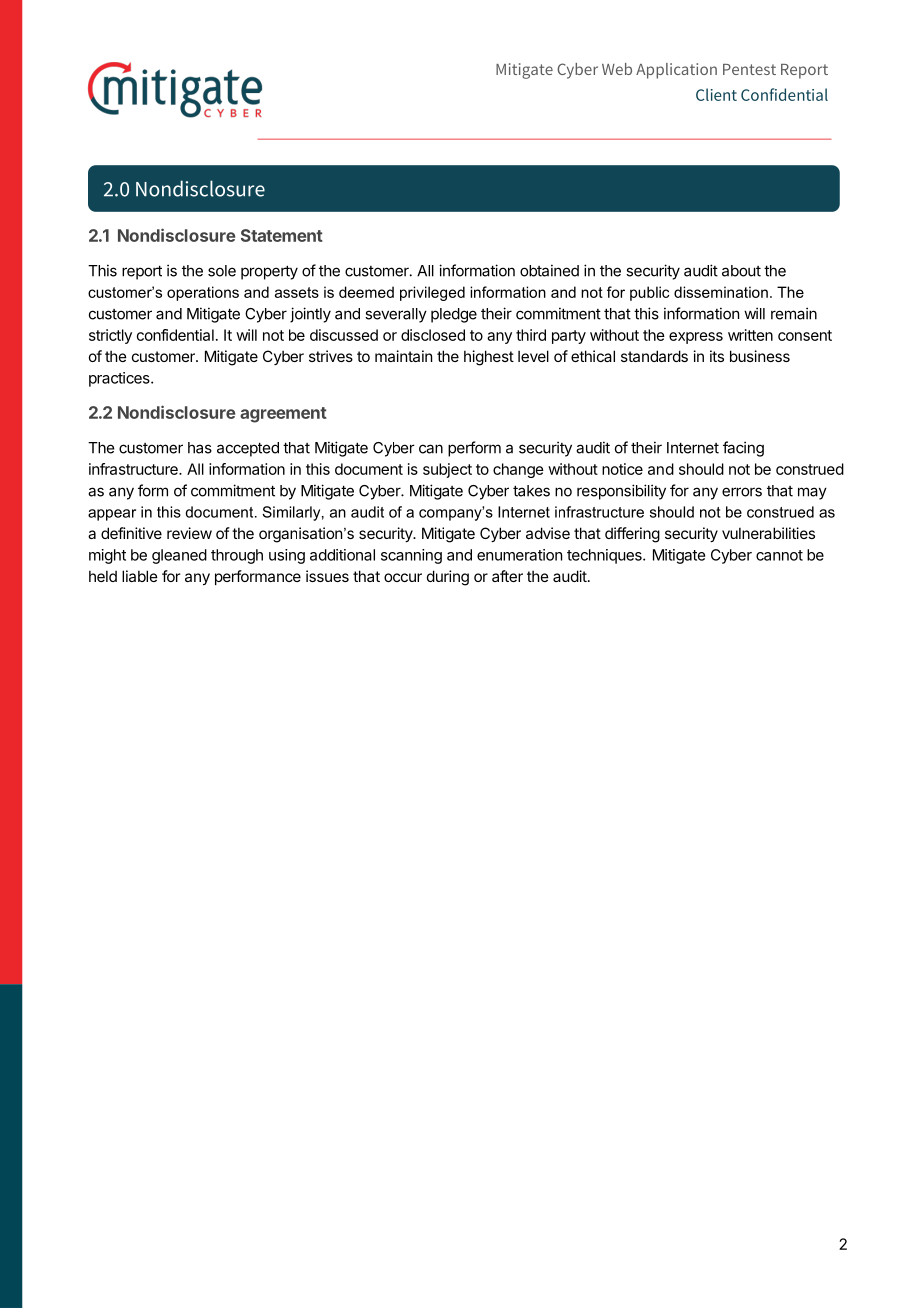 This document has height=1308, width=924. I want to click on pledge, so click(454, 315).
